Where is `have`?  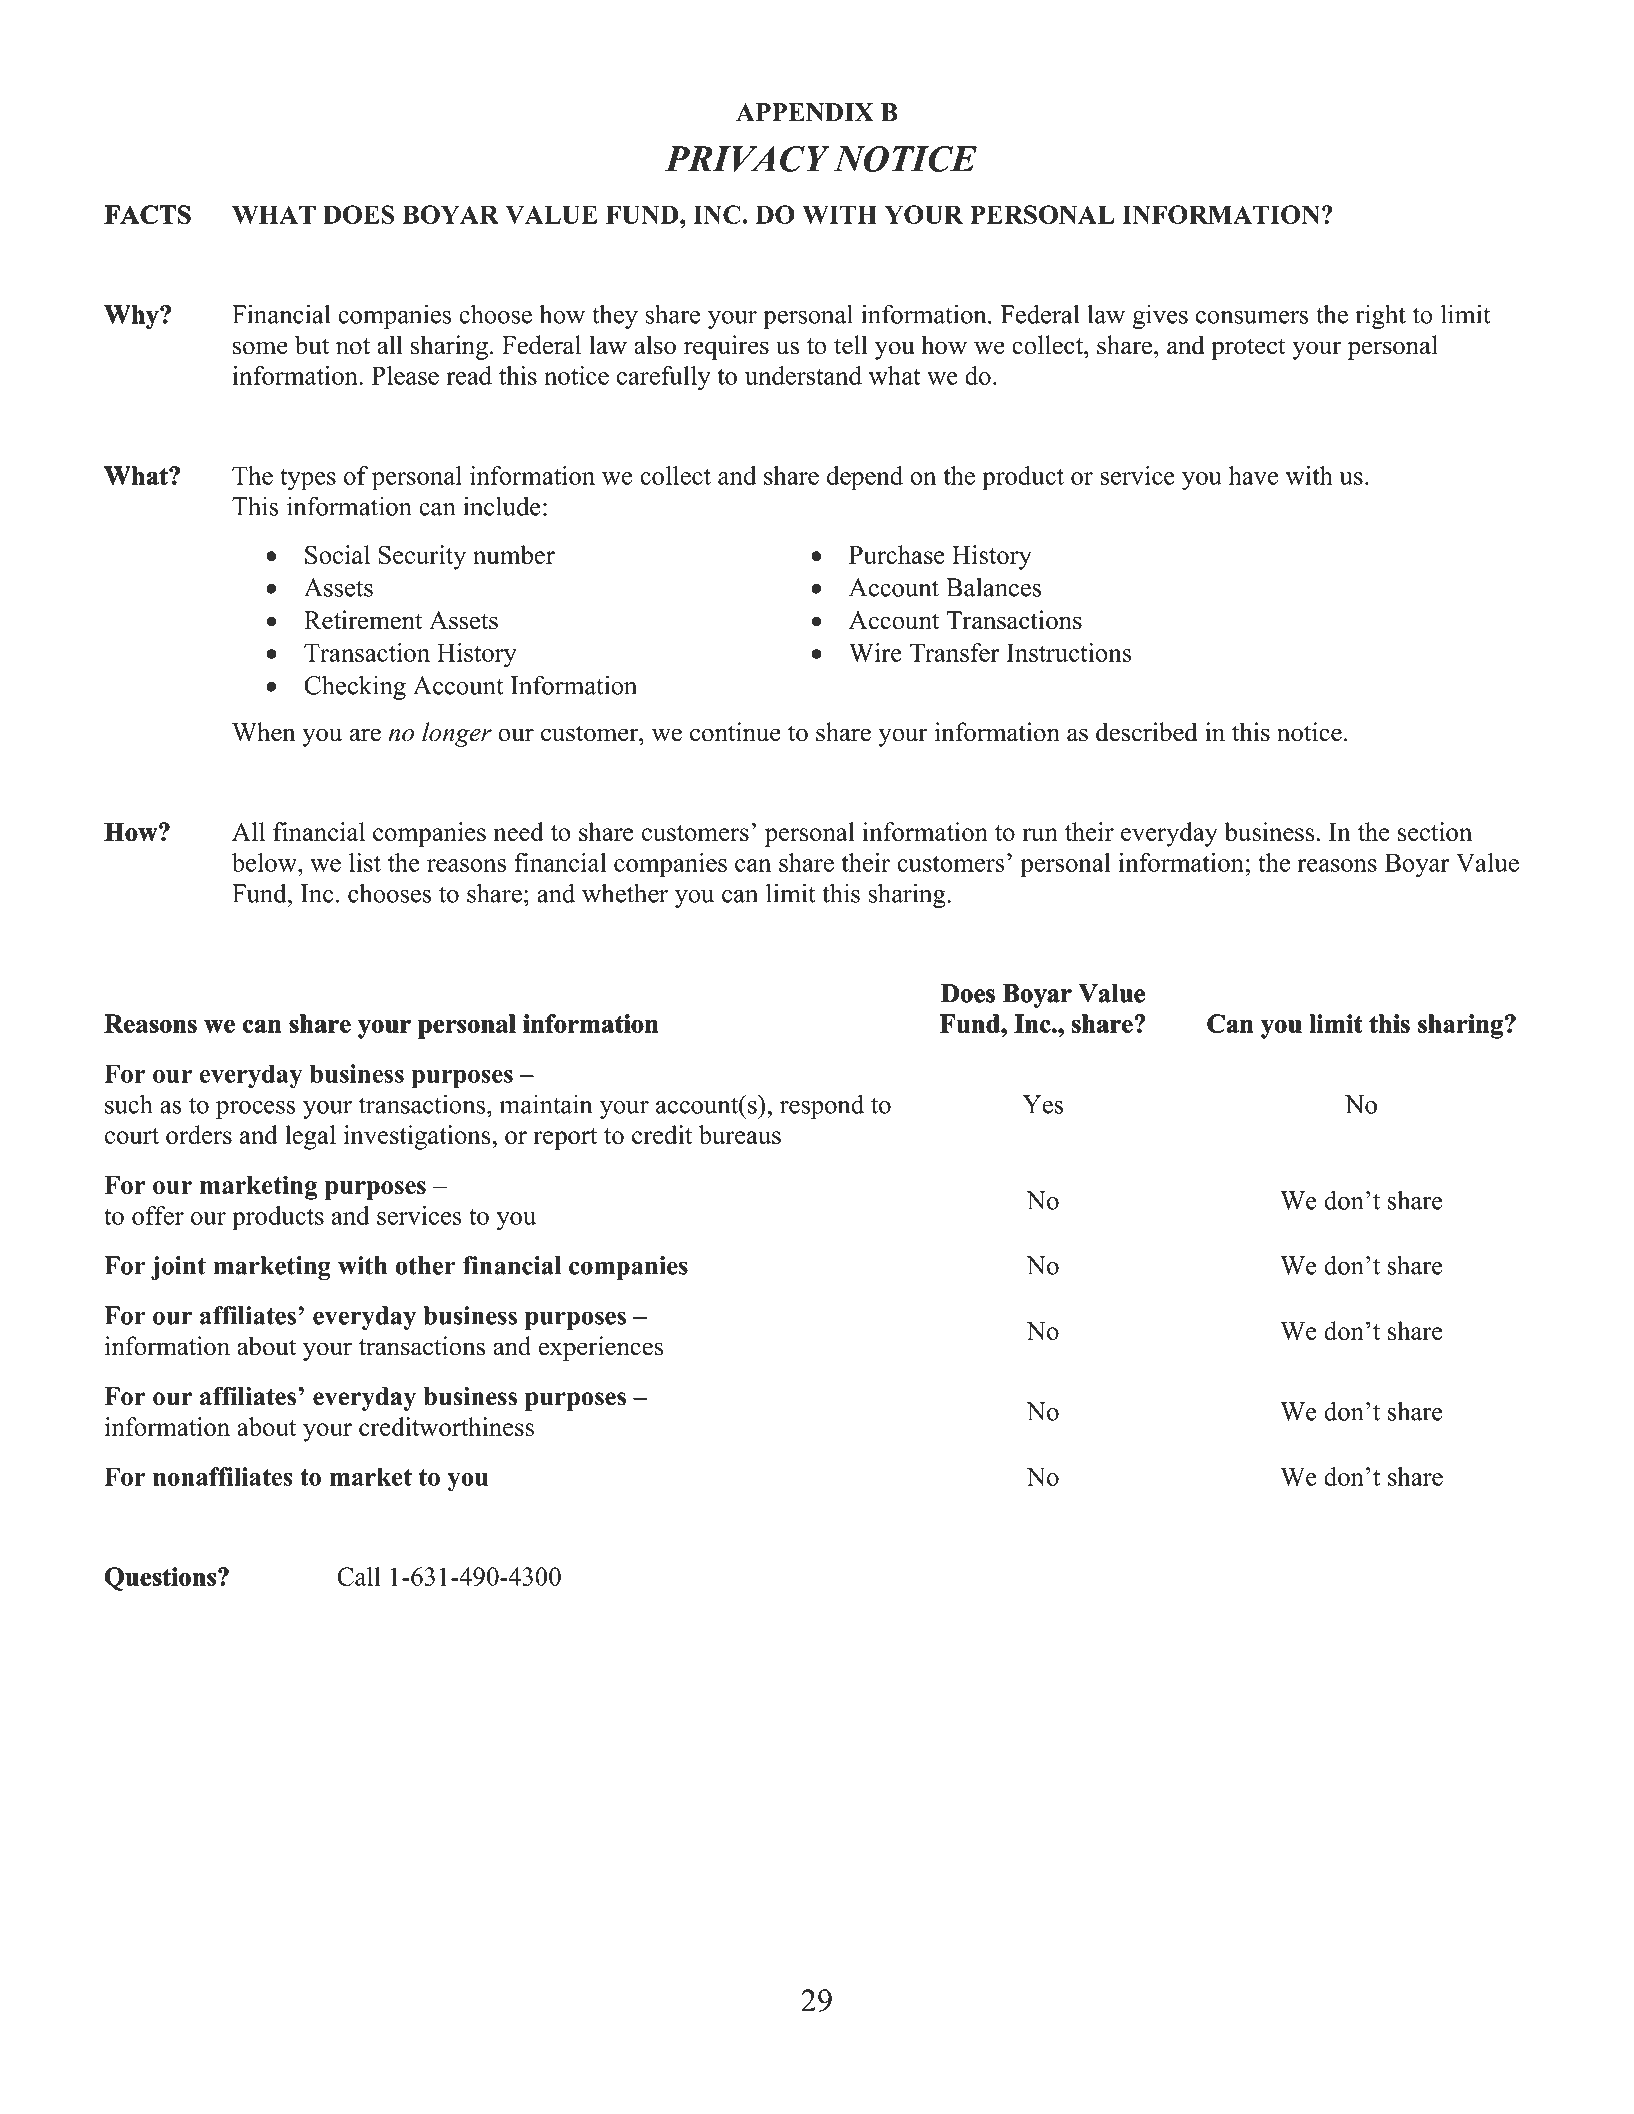
have is located at coordinates (1253, 475).
